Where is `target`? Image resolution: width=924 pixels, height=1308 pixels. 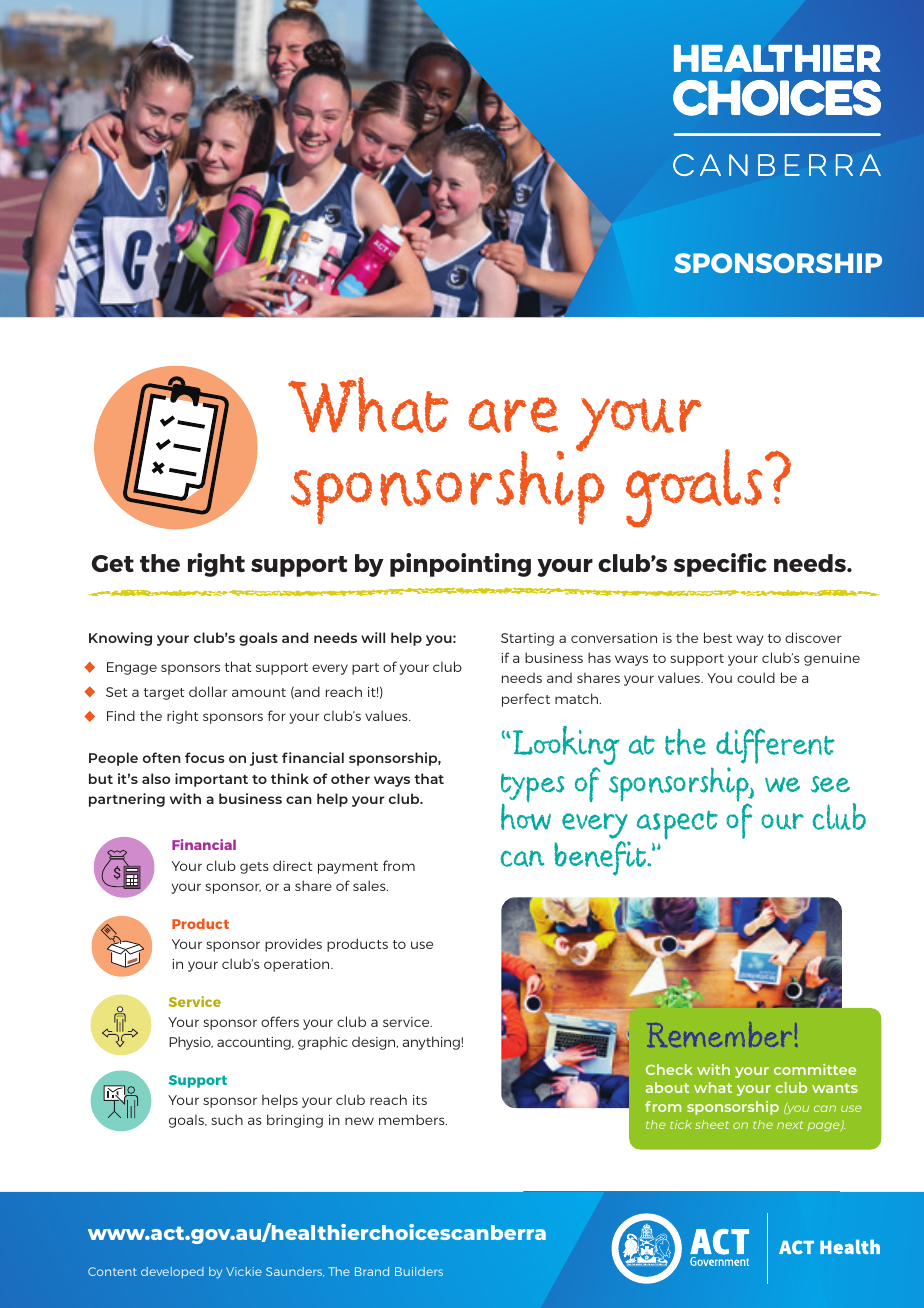 target is located at coordinates (164, 694).
